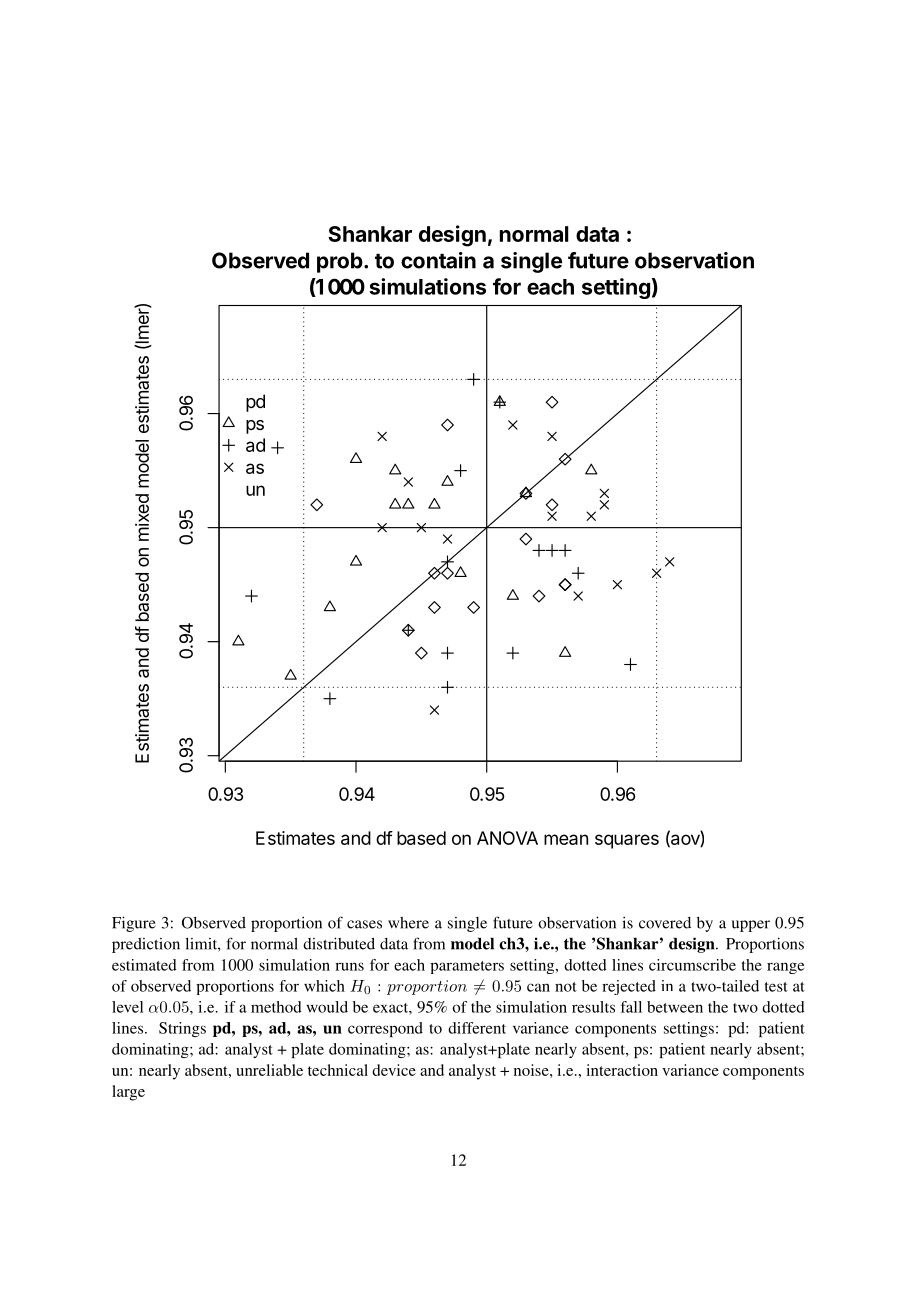 This page has height=1308, width=924. I want to click on interaction, so click(622, 1070).
